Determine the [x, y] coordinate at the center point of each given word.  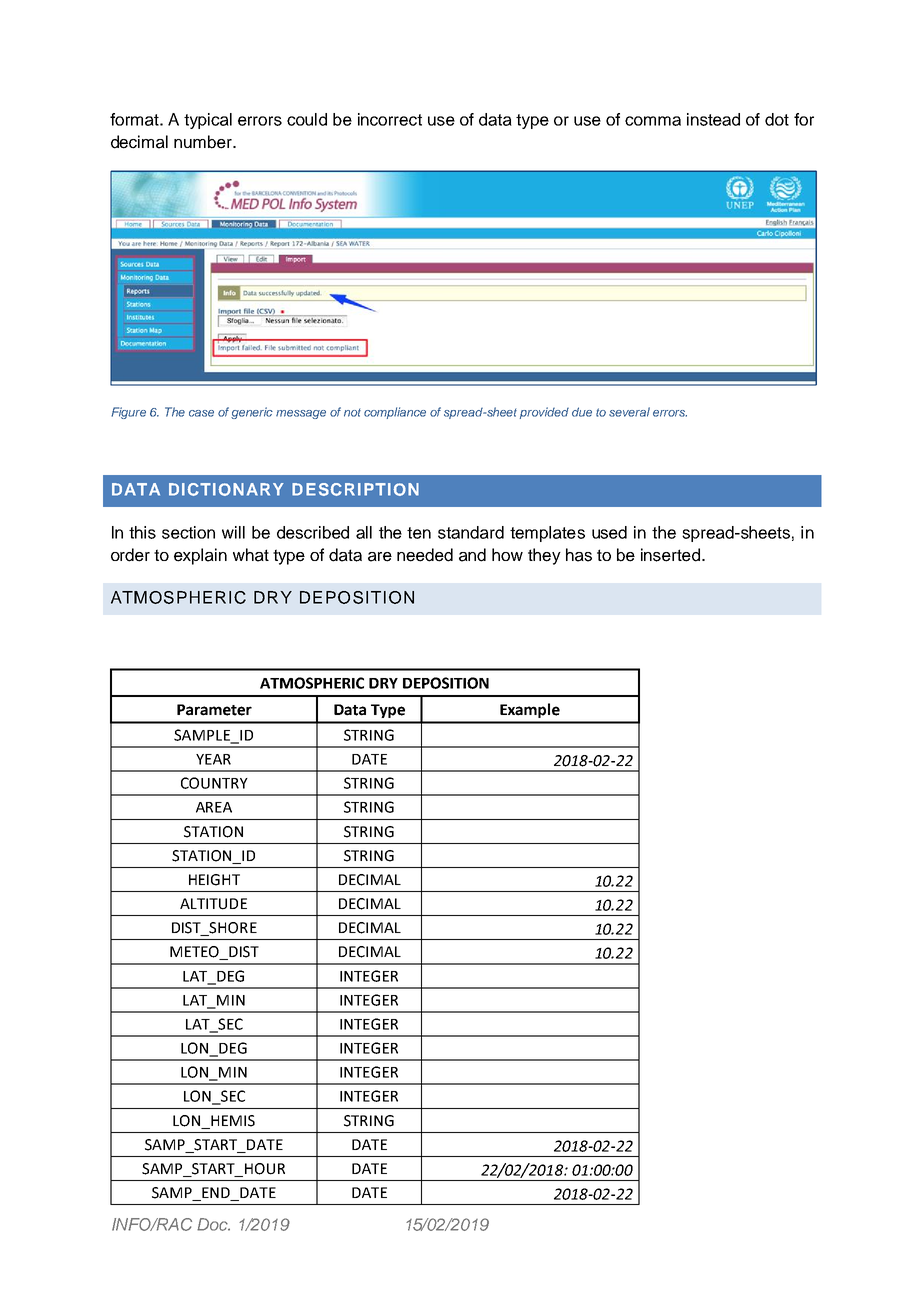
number [204, 142]
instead [713, 119]
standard [471, 532]
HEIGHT [214, 880]
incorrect [390, 119]
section [188, 532]
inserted [670, 555]
